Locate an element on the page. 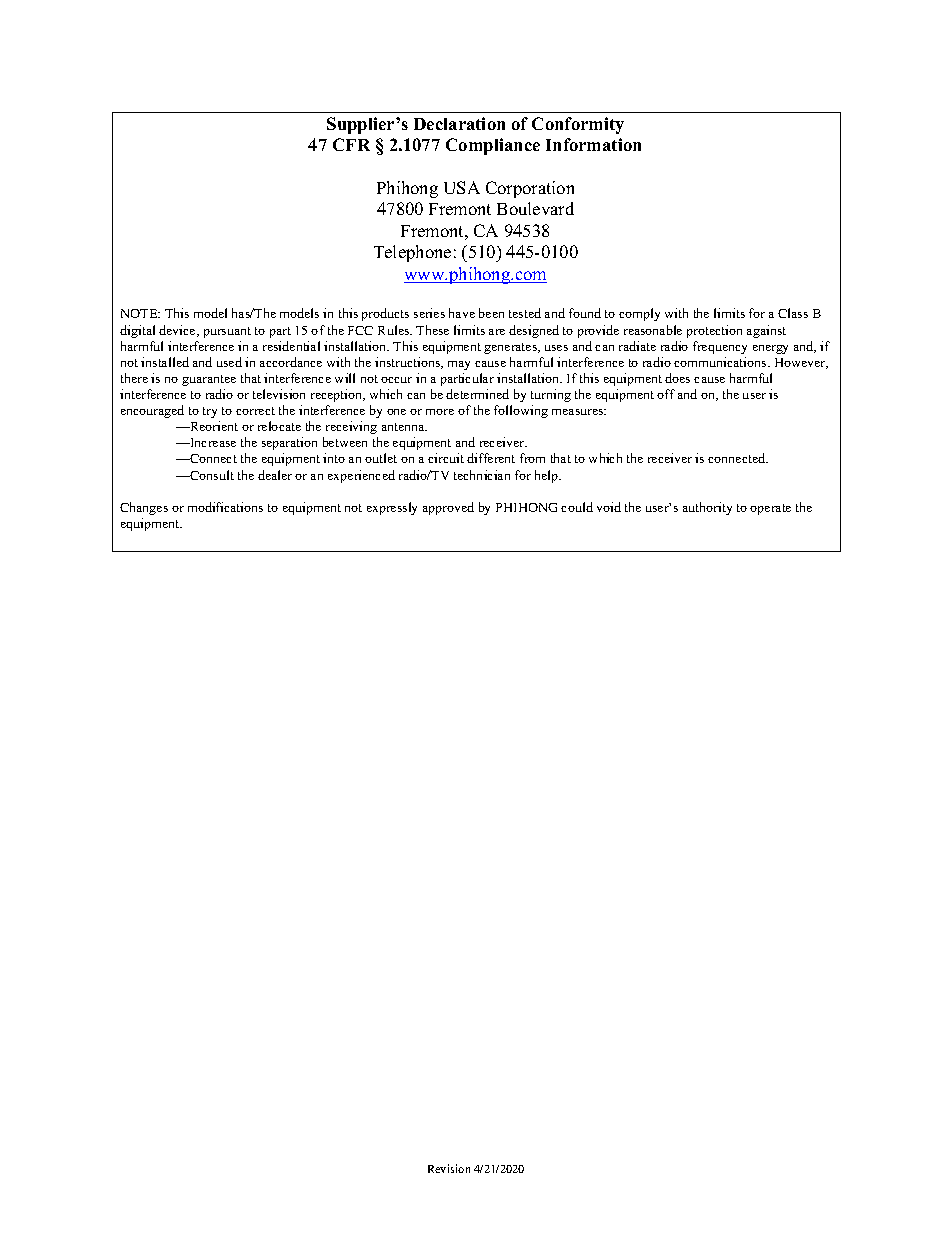 The width and height of the image is (952, 1233). Changes is located at coordinates (144, 508).
